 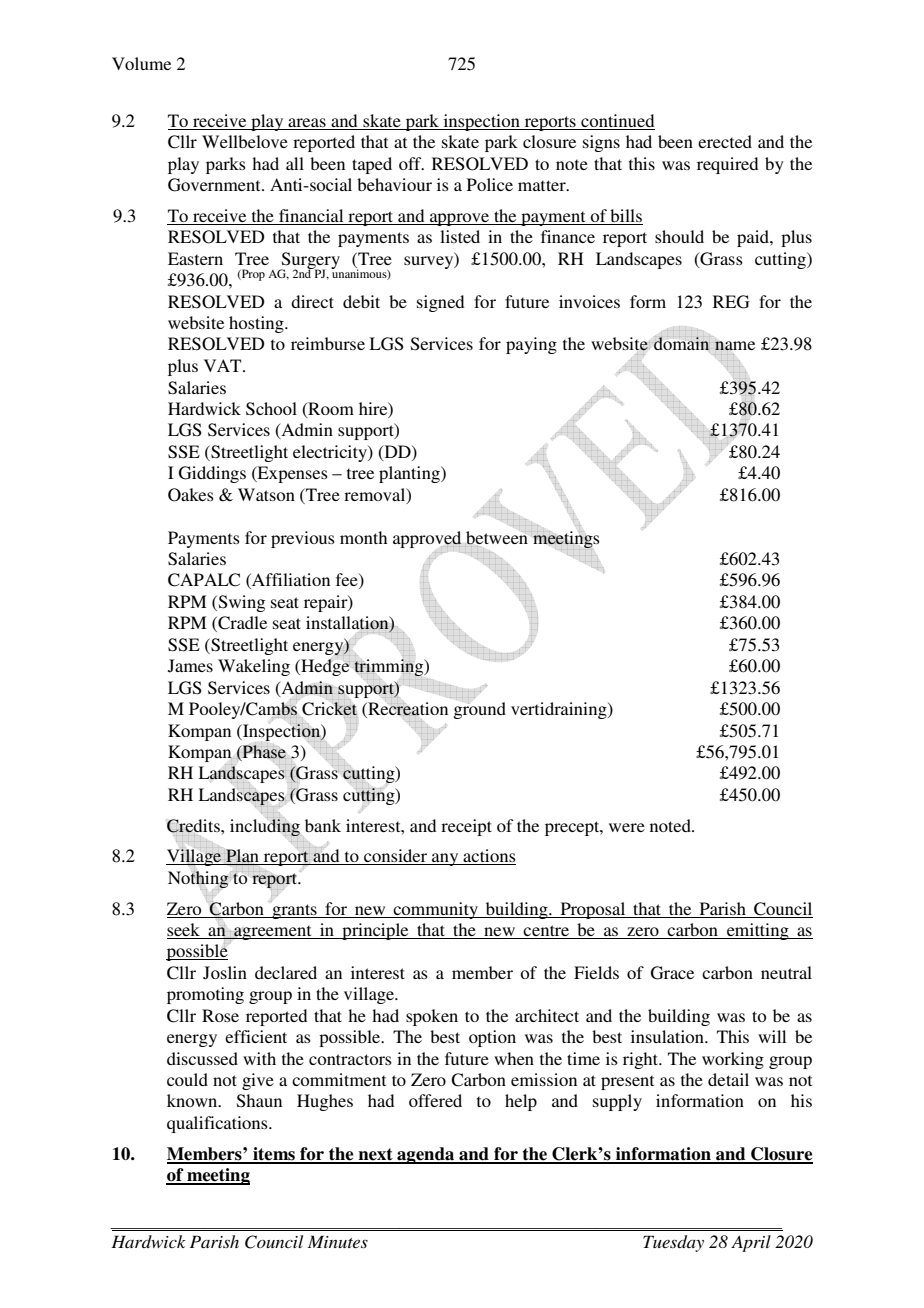 What do you see at coordinates (274, 1155) in the screenshot?
I see `items` at bounding box center [274, 1155].
